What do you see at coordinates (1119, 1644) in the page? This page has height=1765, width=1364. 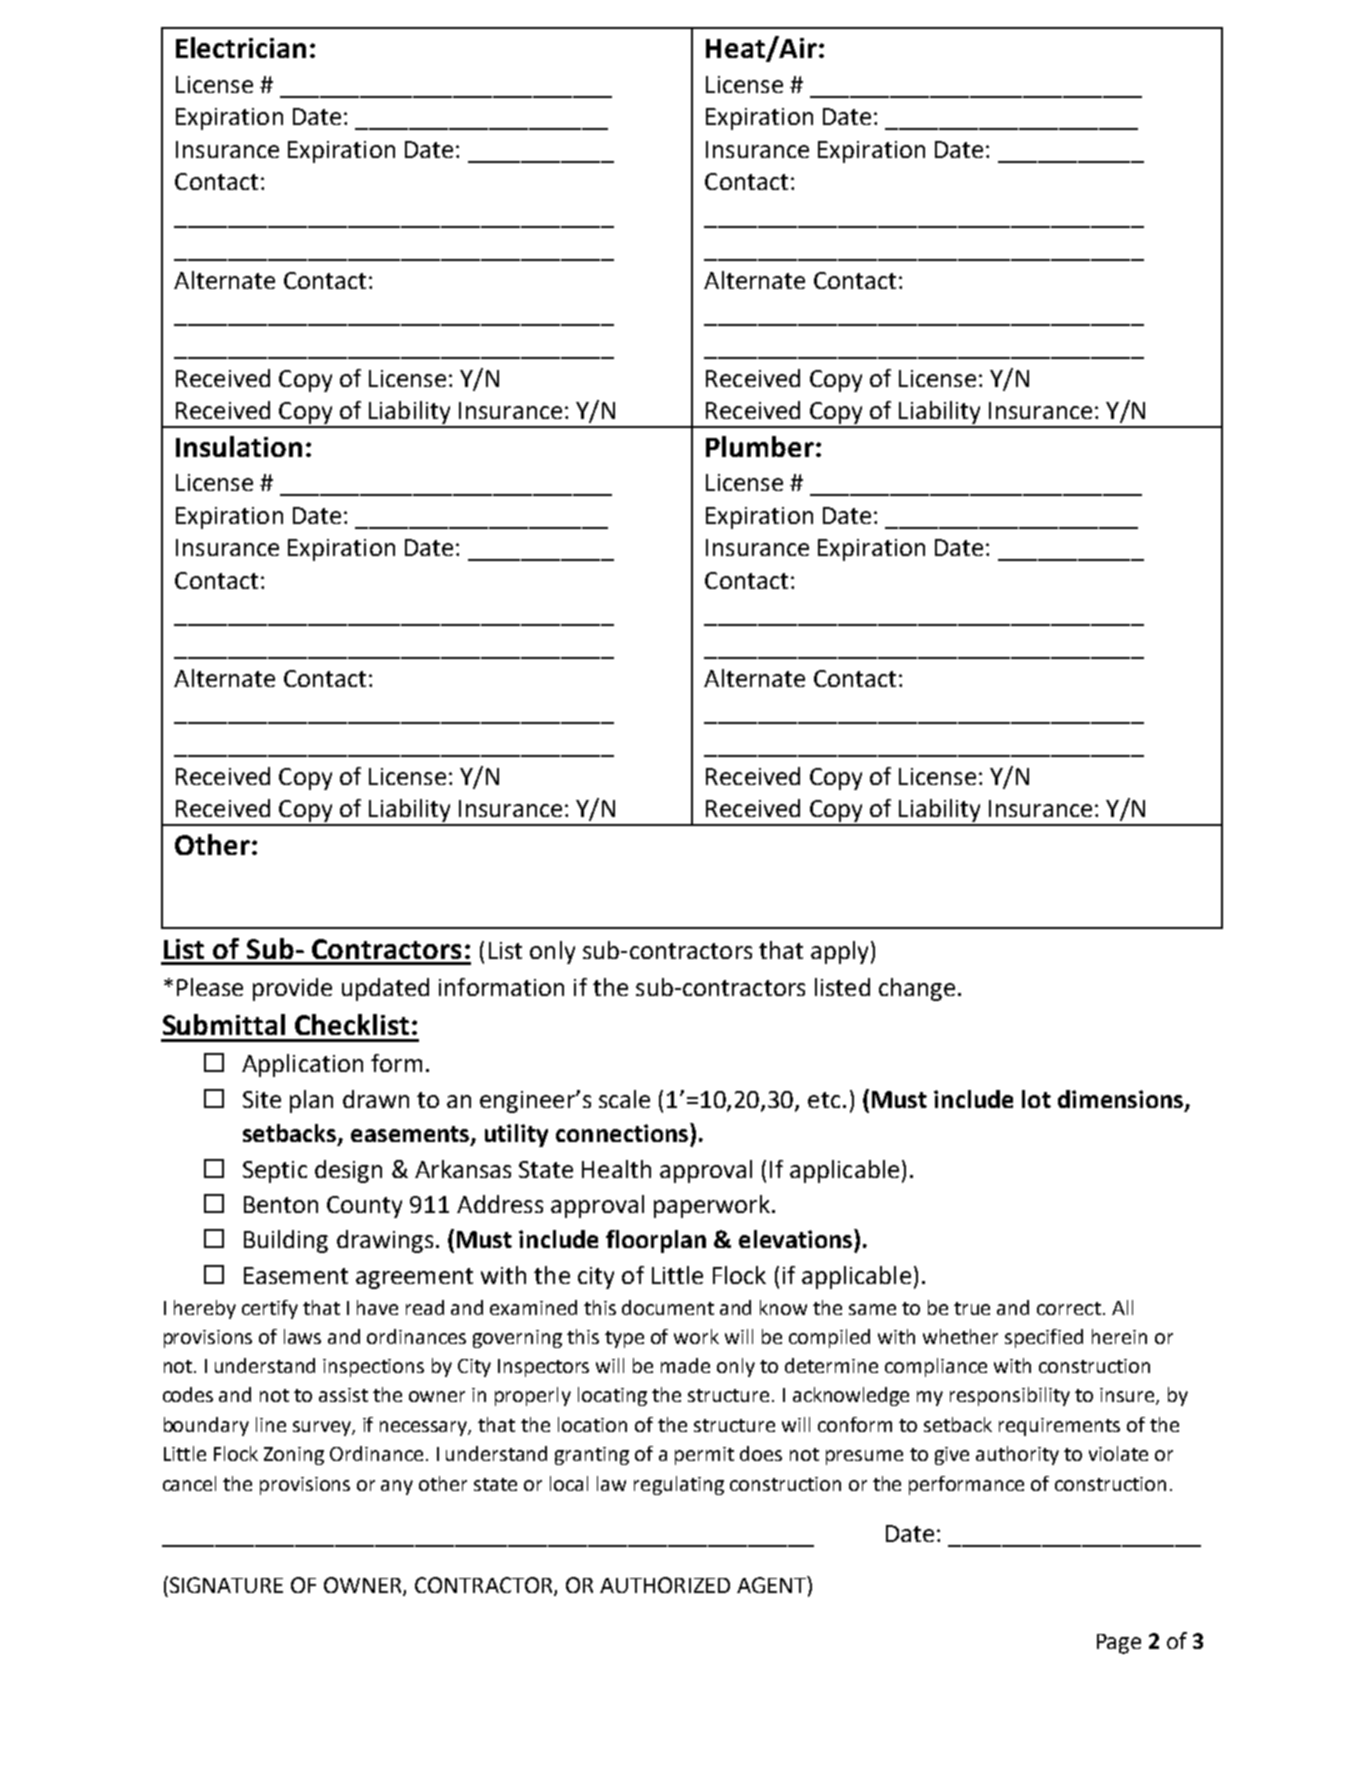 I see `Page` at bounding box center [1119, 1644].
